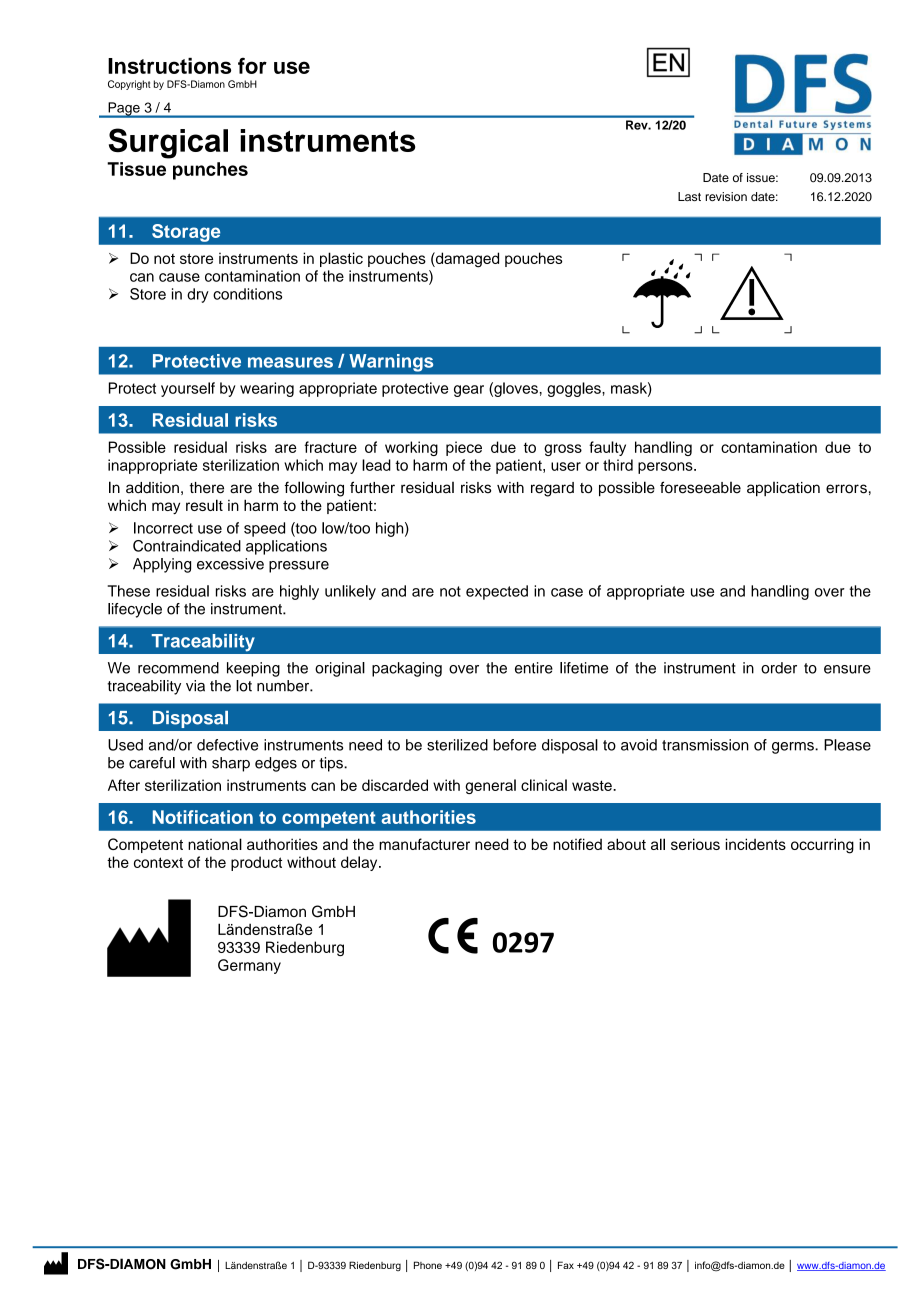 This image has width=924, height=1308. Describe the element at coordinates (428, 1265) in the image. I see `Phone` at that location.
